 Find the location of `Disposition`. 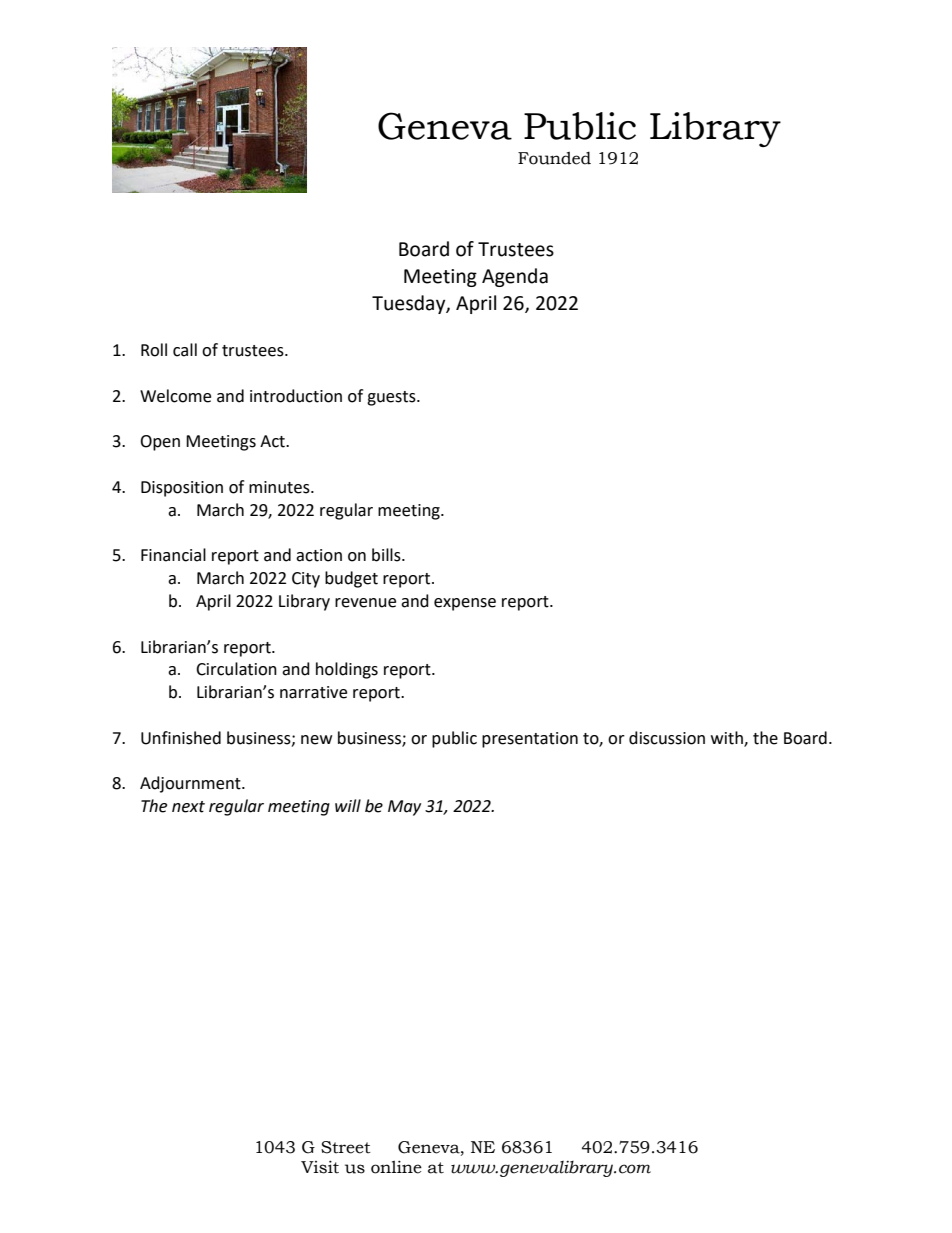

Disposition is located at coordinates (182, 489).
